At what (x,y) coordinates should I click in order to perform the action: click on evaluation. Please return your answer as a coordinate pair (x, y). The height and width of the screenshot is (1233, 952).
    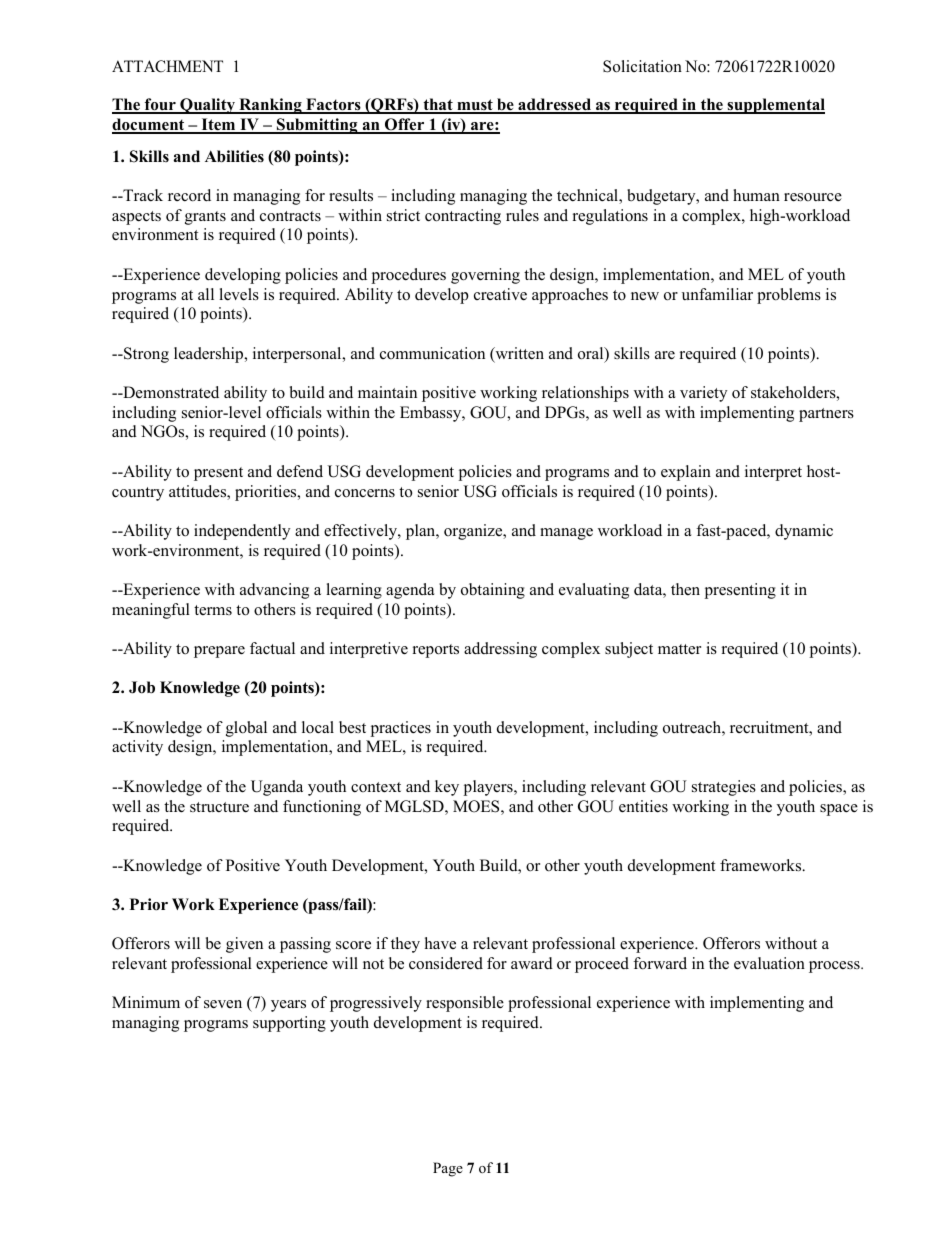
    Looking at the image, I should click on (769, 963).
